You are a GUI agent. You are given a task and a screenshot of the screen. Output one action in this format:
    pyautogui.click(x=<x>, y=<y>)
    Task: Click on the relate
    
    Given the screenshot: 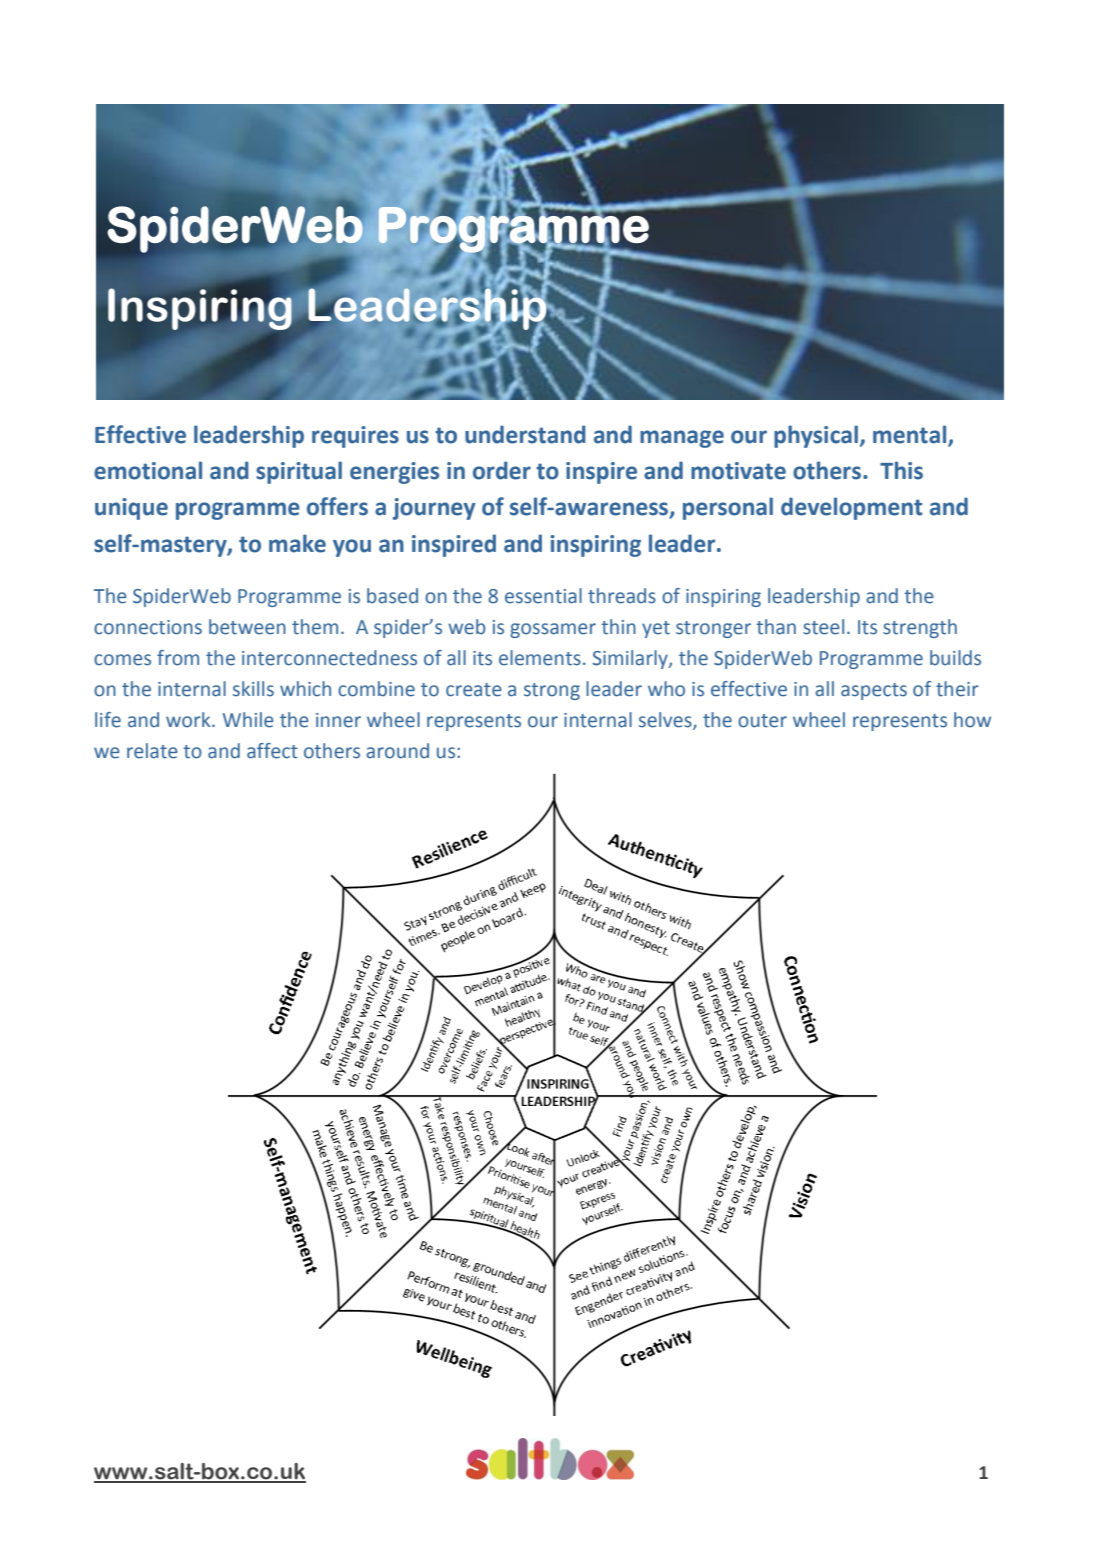 What is the action you would take?
    pyautogui.click(x=152, y=751)
